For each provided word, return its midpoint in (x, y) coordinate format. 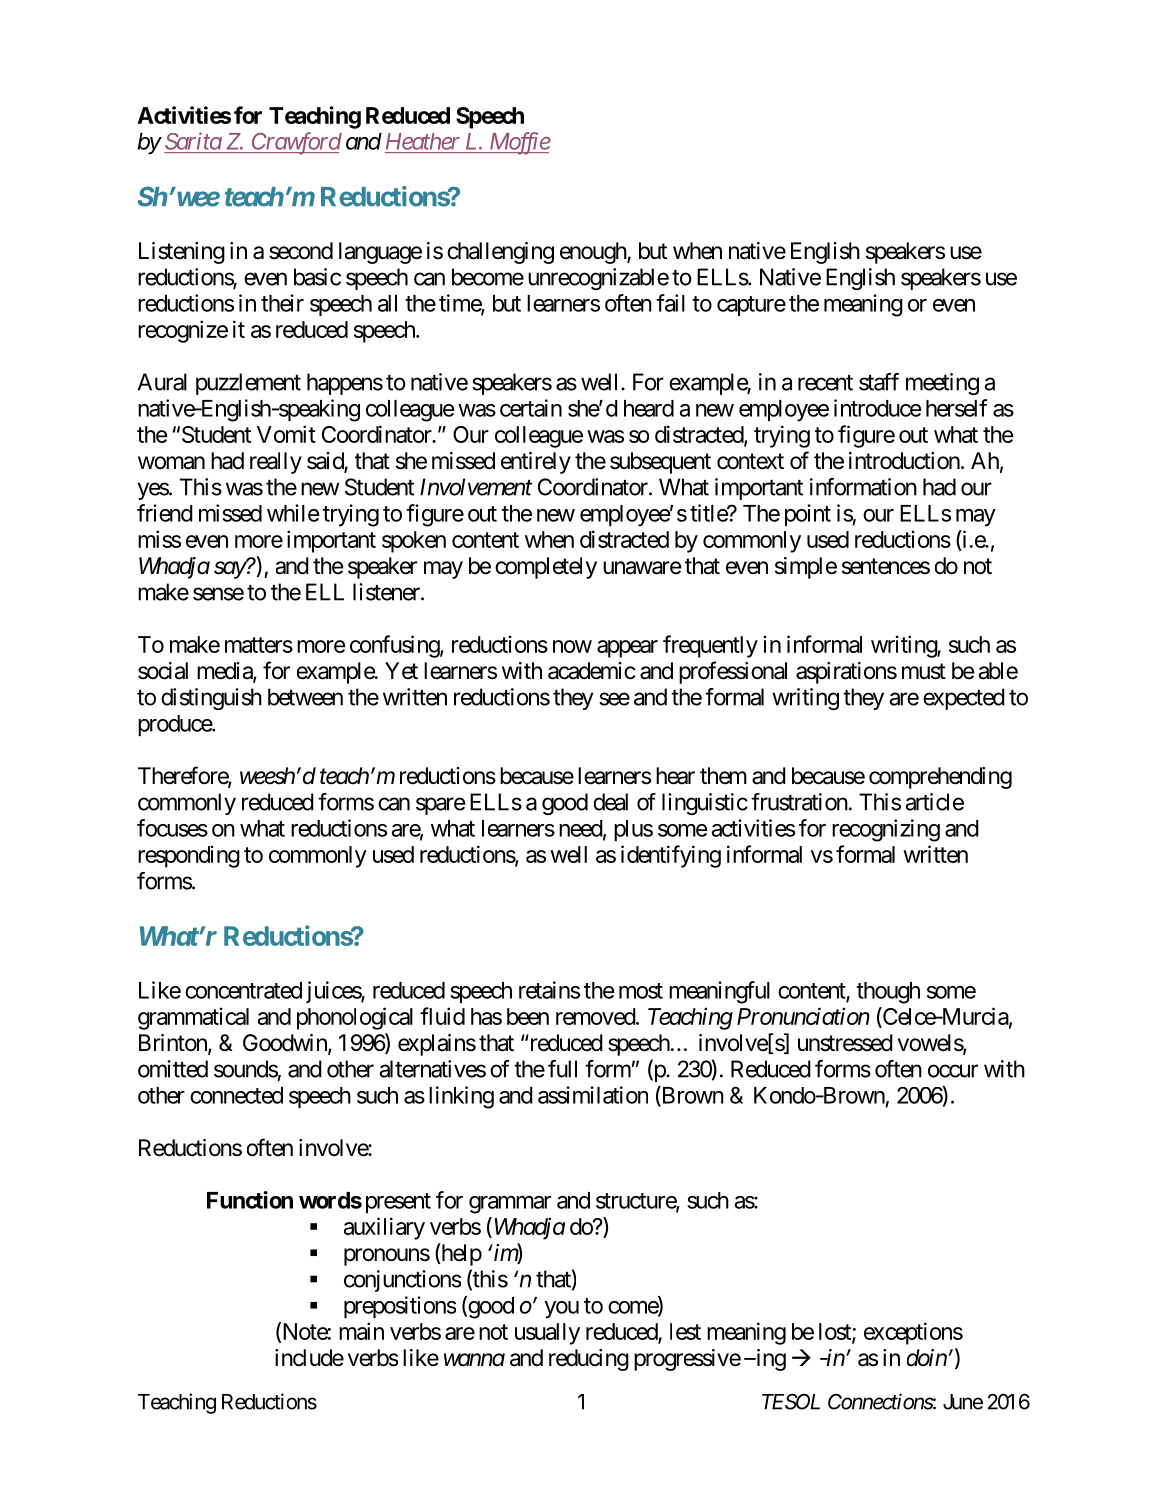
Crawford (295, 143)
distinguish (211, 699)
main (361, 1331)
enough (594, 253)
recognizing (886, 830)
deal (611, 802)
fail (670, 303)
